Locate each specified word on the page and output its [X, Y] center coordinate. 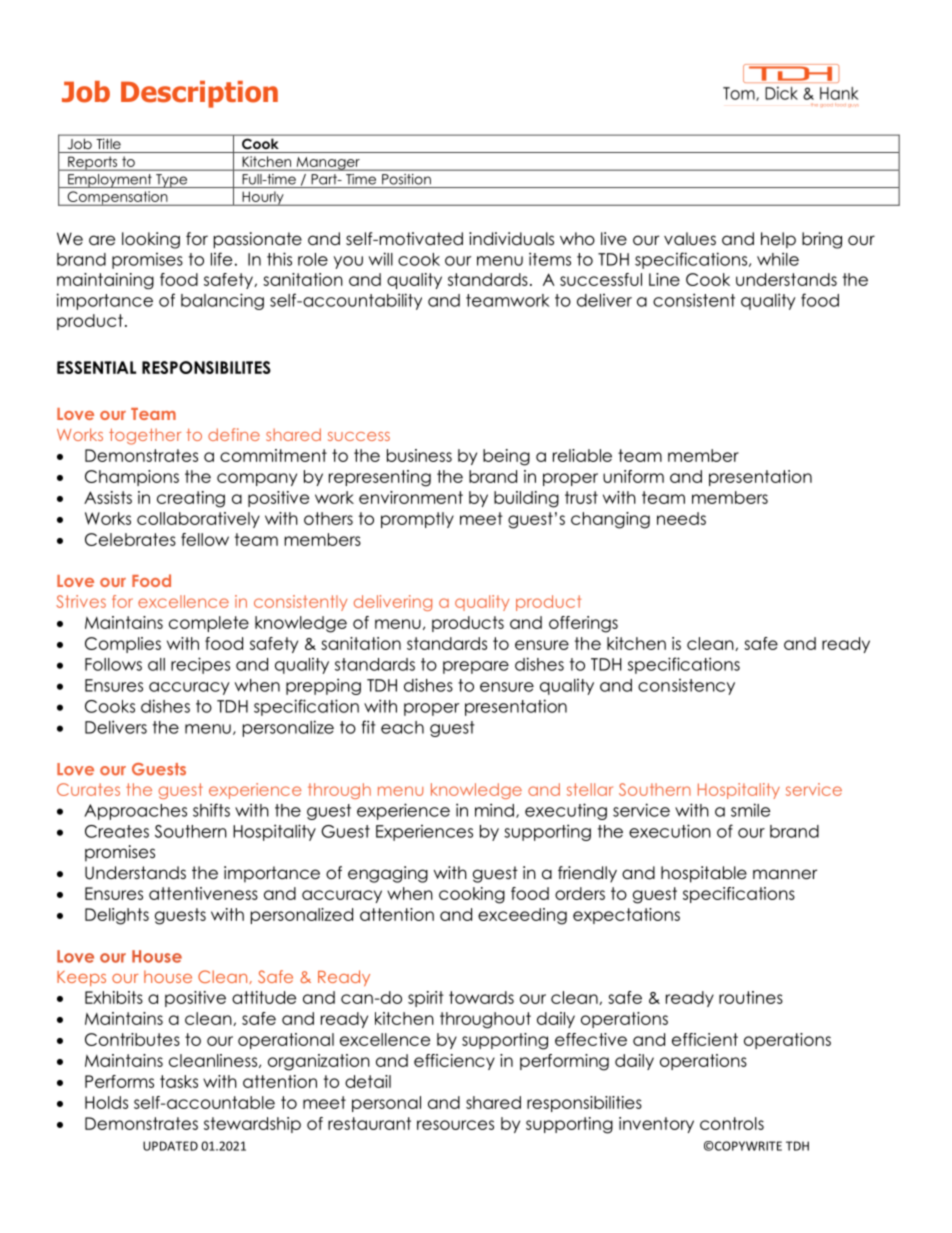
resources [455, 1125]
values [690, 239]
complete [209, 624]
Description [199, 94]
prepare [476, 667]
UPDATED [170, 1146]
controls [732, 1123]
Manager [328, 164]
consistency [686, 687]
